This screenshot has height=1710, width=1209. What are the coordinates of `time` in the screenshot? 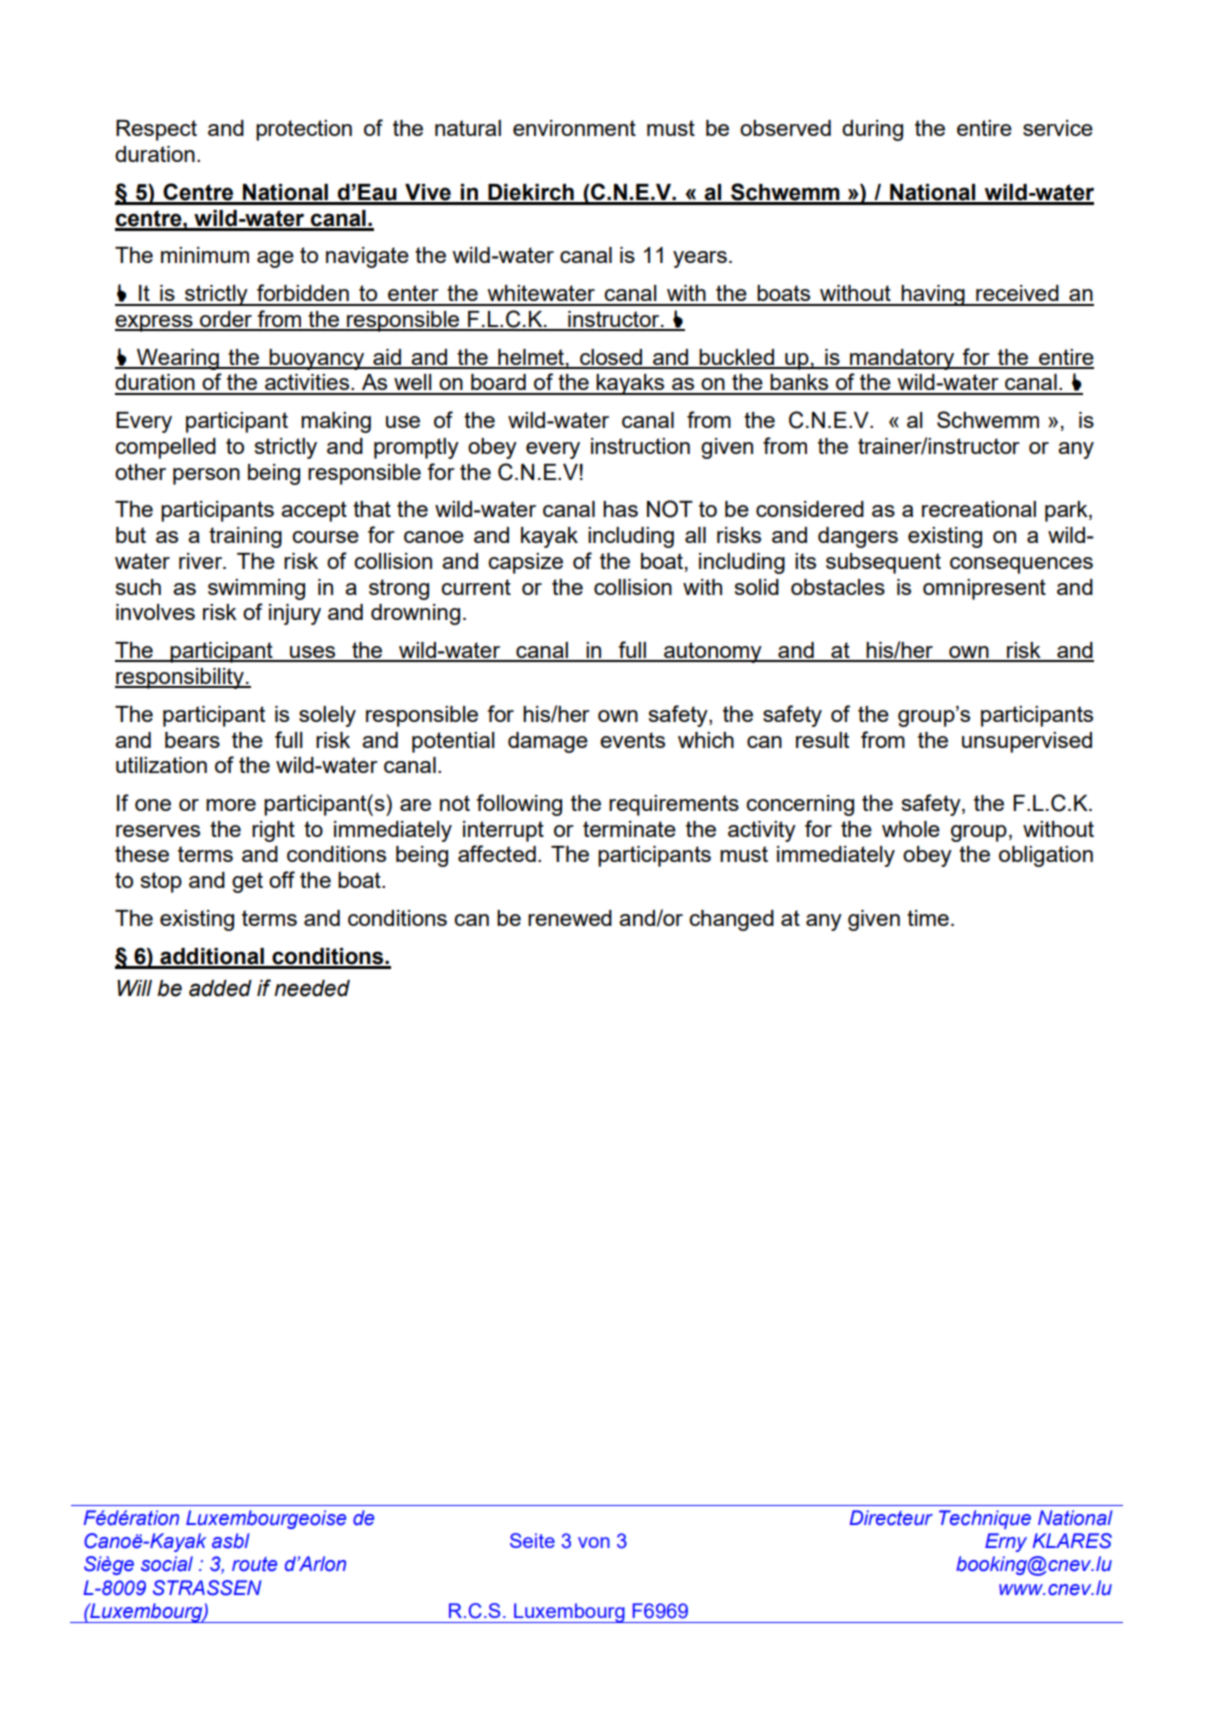 It's located at (928, 918).
